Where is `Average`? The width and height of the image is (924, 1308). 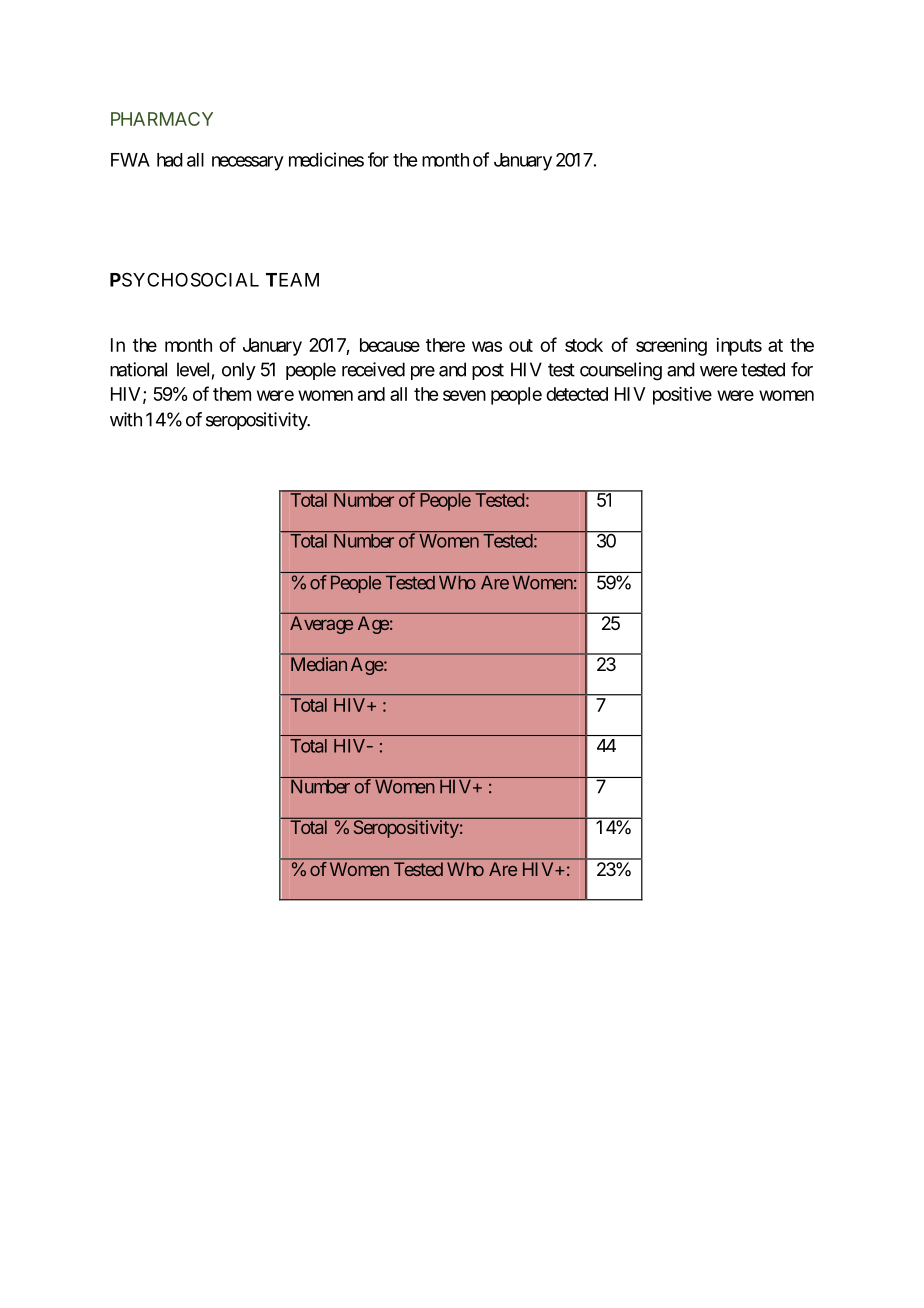
Average is located at coordinates (321, 625).
